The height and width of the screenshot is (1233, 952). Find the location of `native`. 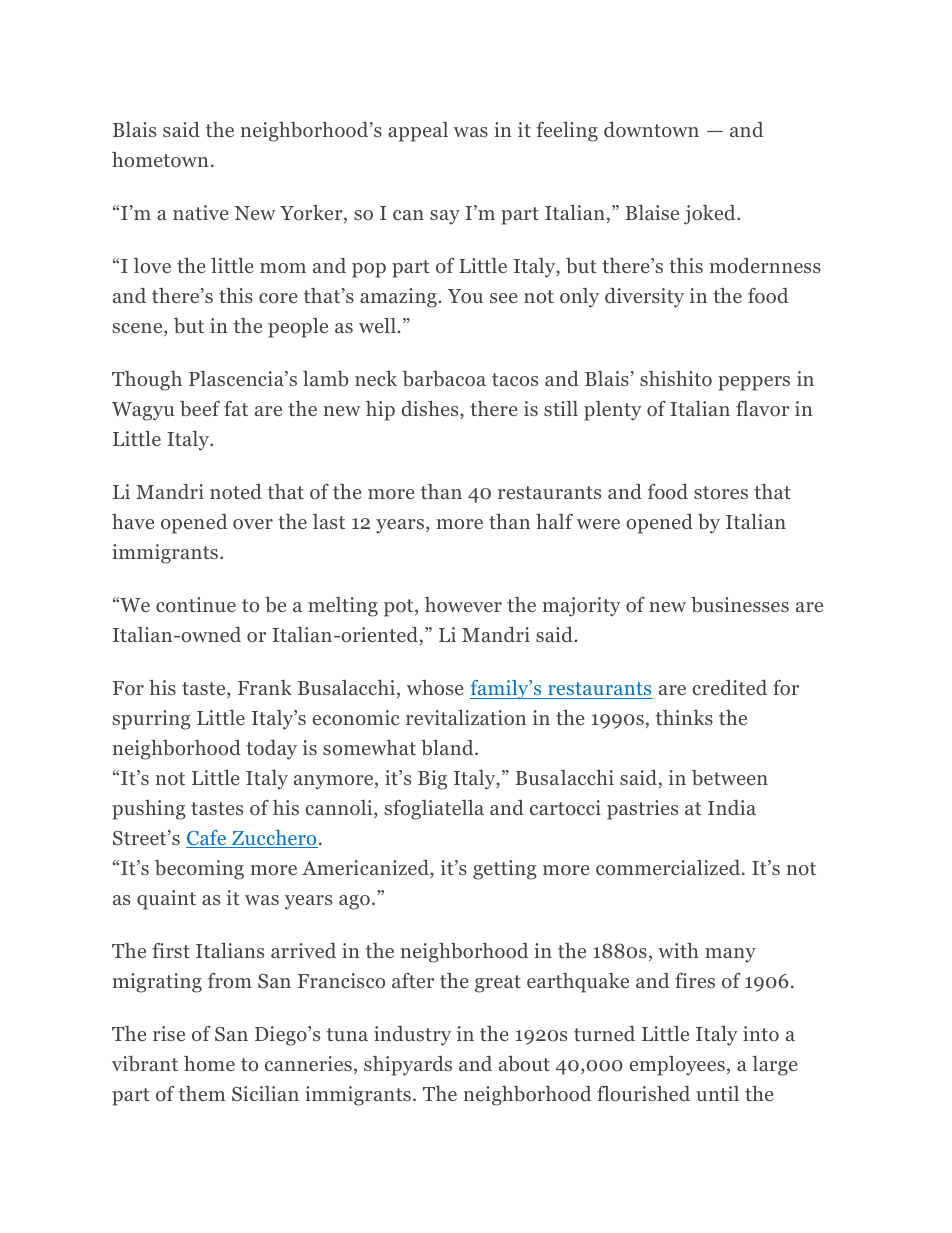

native is located at coordinates (201, 212).
